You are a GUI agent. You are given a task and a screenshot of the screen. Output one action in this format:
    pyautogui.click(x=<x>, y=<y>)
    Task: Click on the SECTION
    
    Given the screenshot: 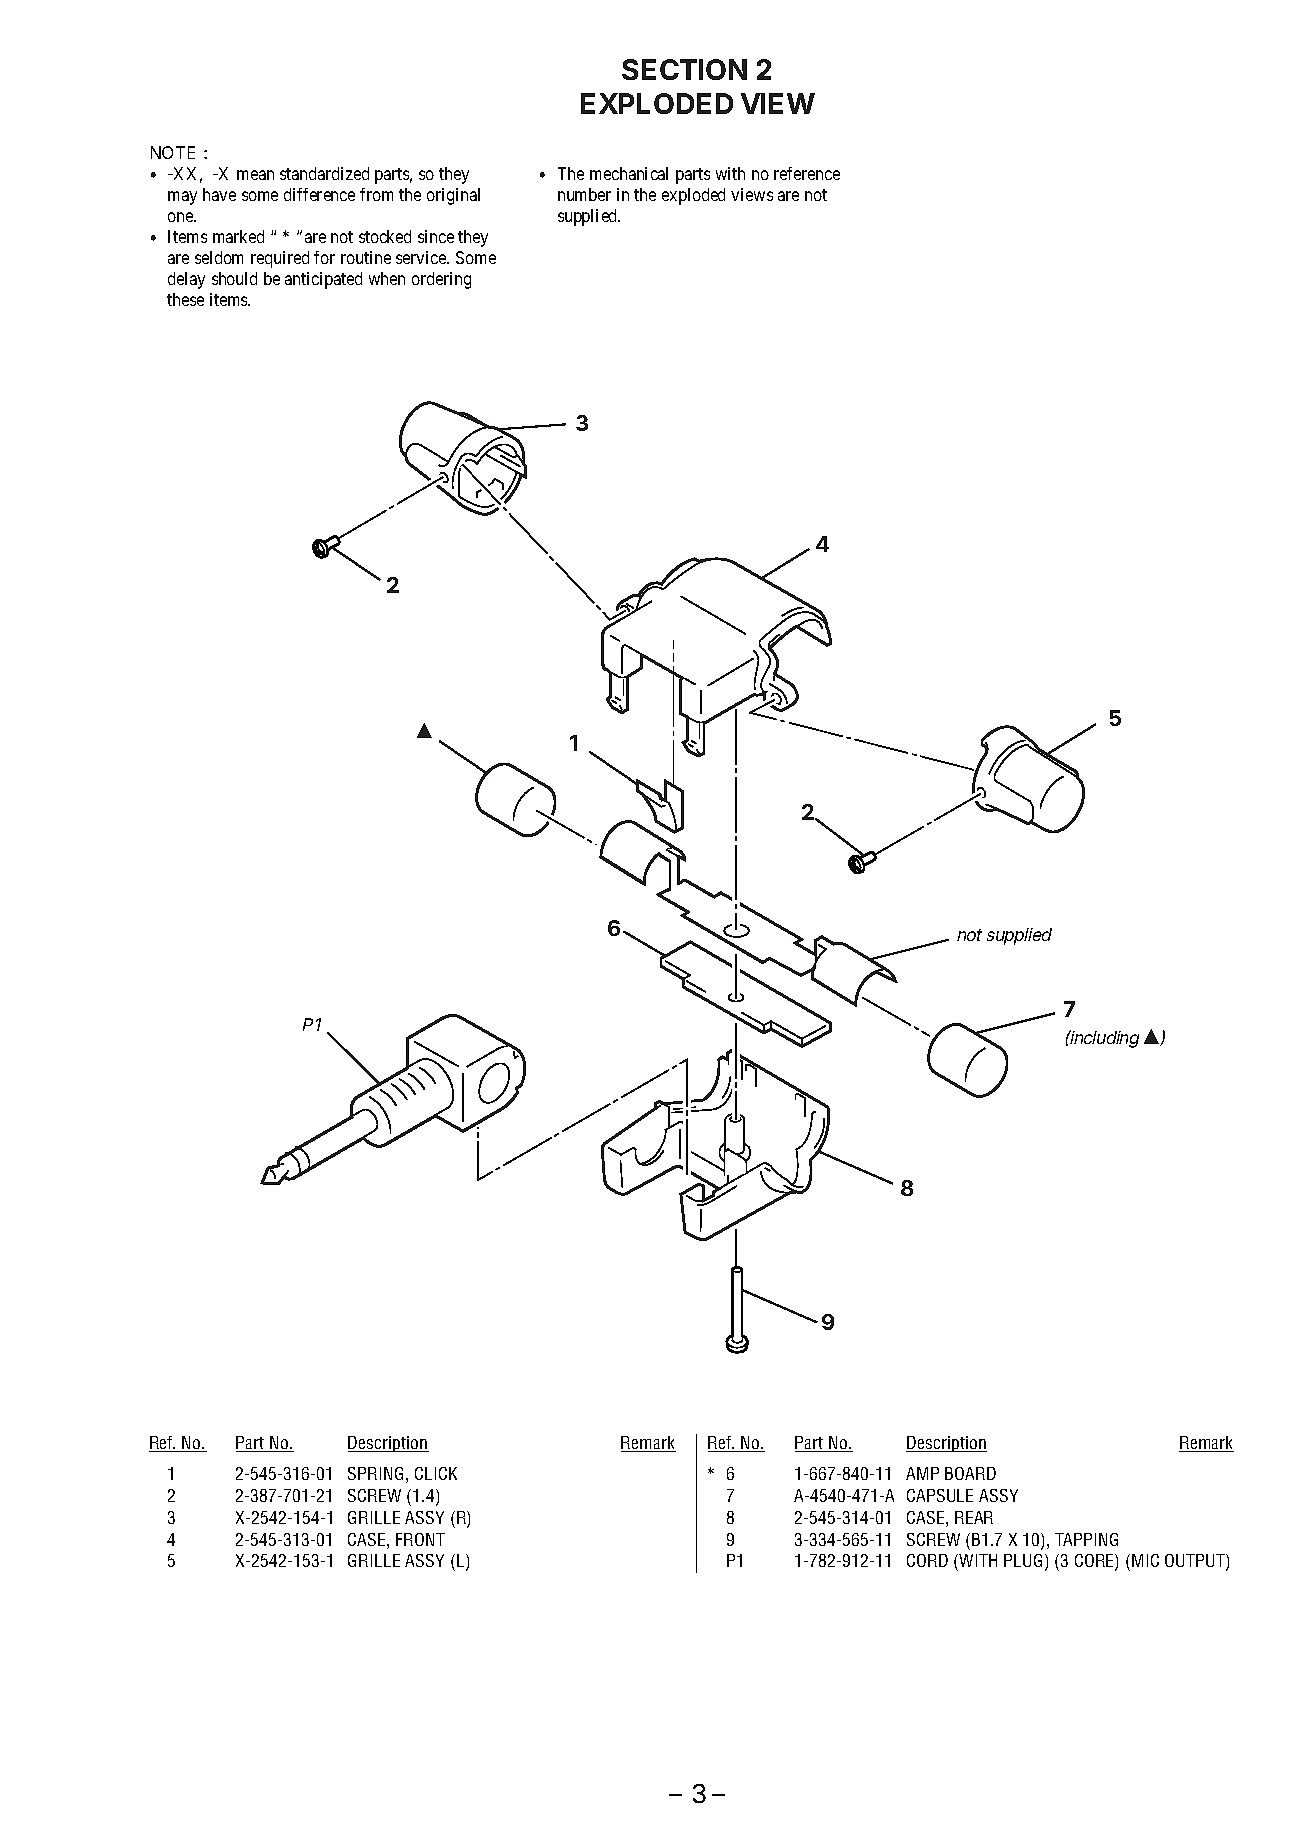 What is the action you would take?
    pyautogui.click(x=684, y=69)
